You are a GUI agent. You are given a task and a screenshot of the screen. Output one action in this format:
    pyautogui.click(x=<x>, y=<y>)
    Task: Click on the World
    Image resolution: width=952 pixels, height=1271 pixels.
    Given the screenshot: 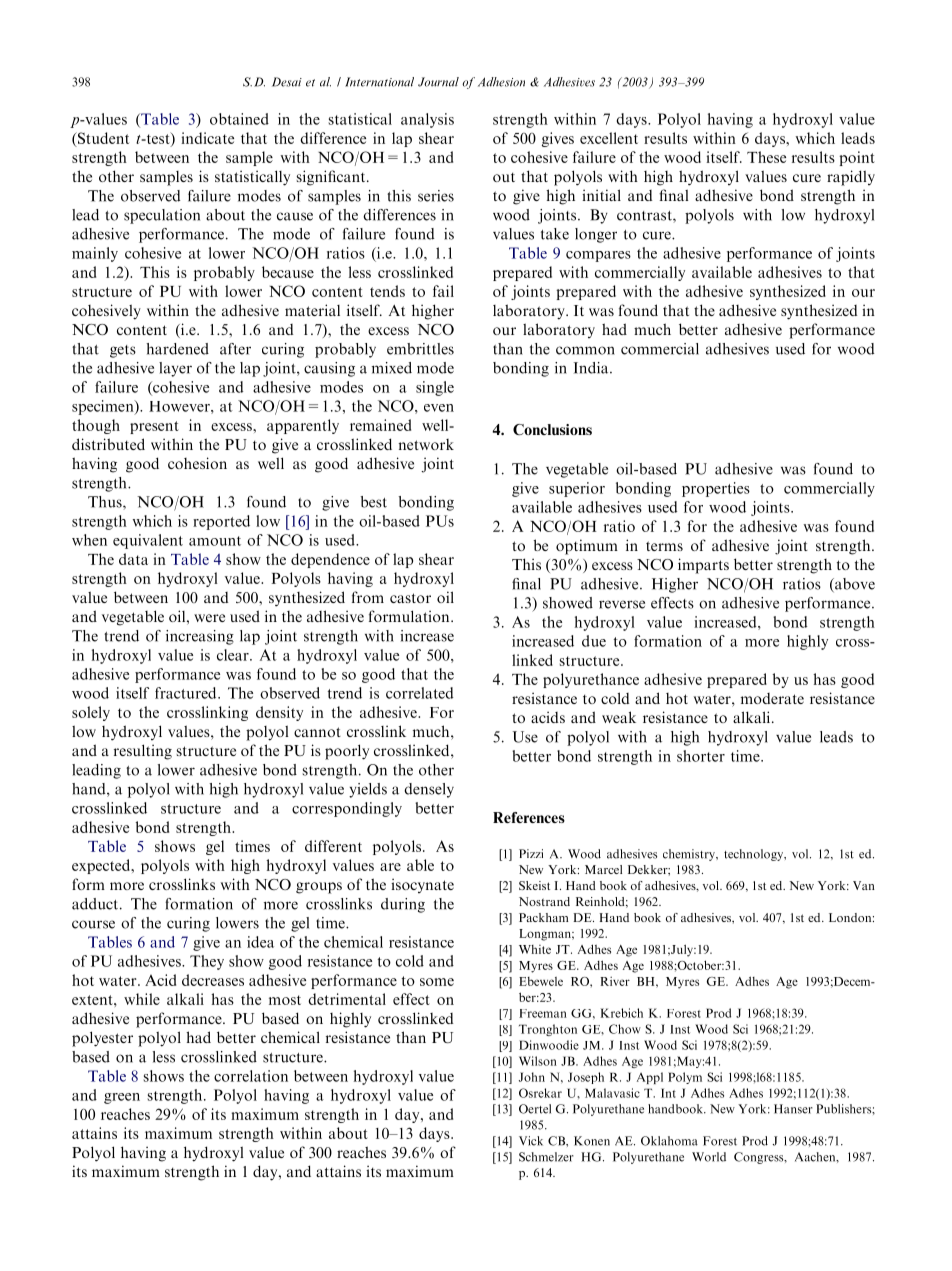 What is the action you would take?
    pyautogui.click(x=709, y=1157)
